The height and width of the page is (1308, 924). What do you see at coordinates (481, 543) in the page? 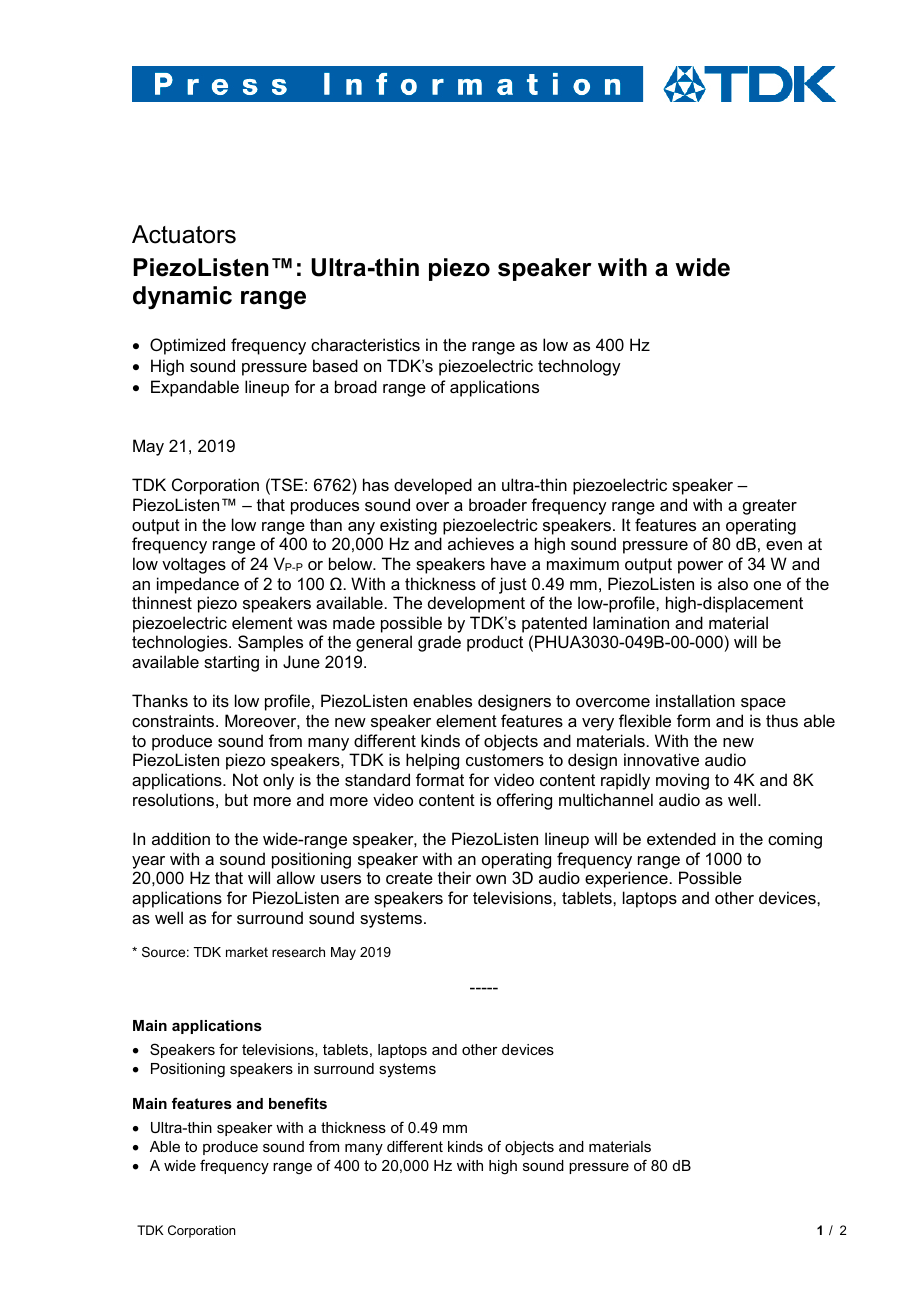
I see `achieves` at bounding box center [481, 543].
